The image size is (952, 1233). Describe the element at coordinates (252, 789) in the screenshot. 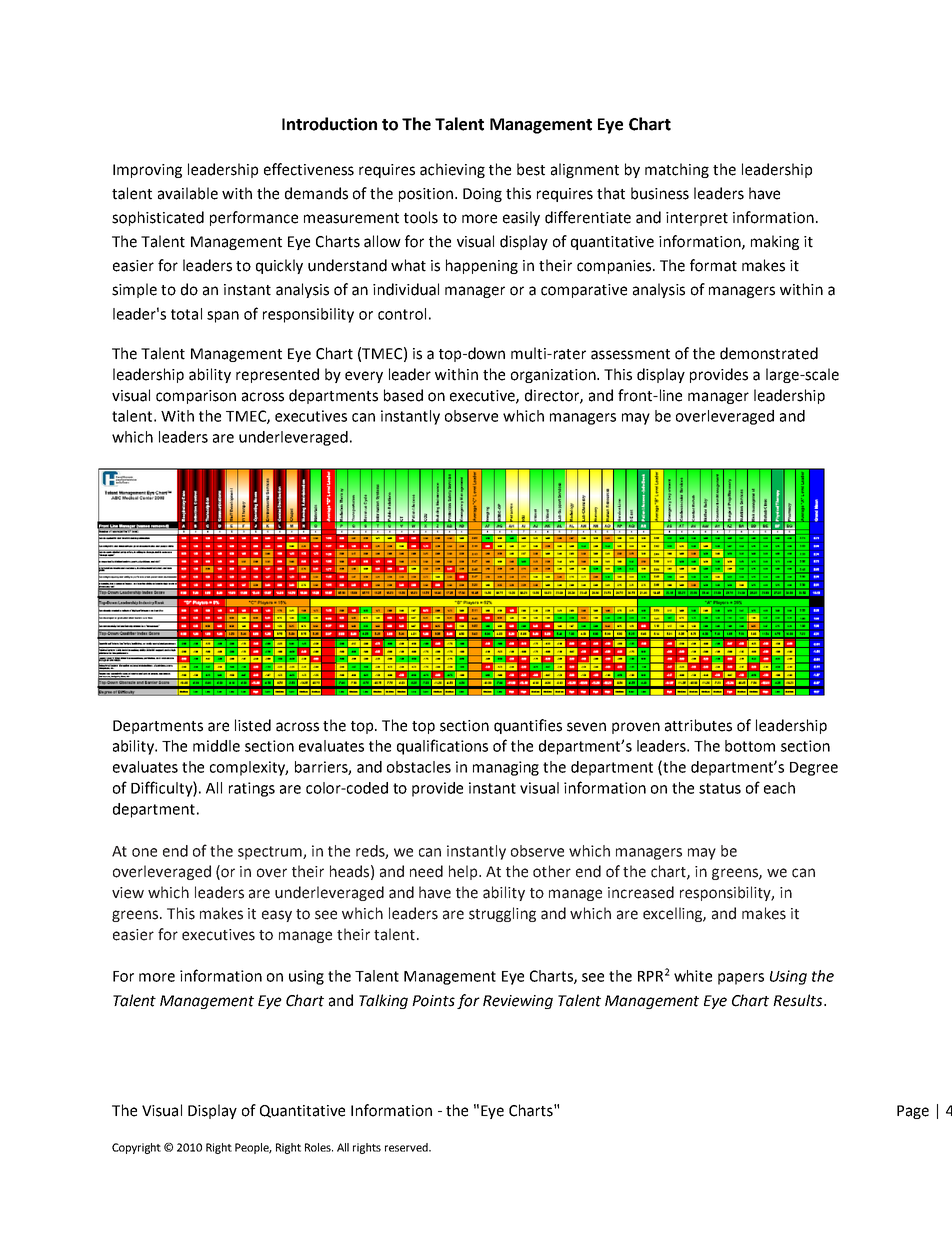

I see `ratings` at that location.
